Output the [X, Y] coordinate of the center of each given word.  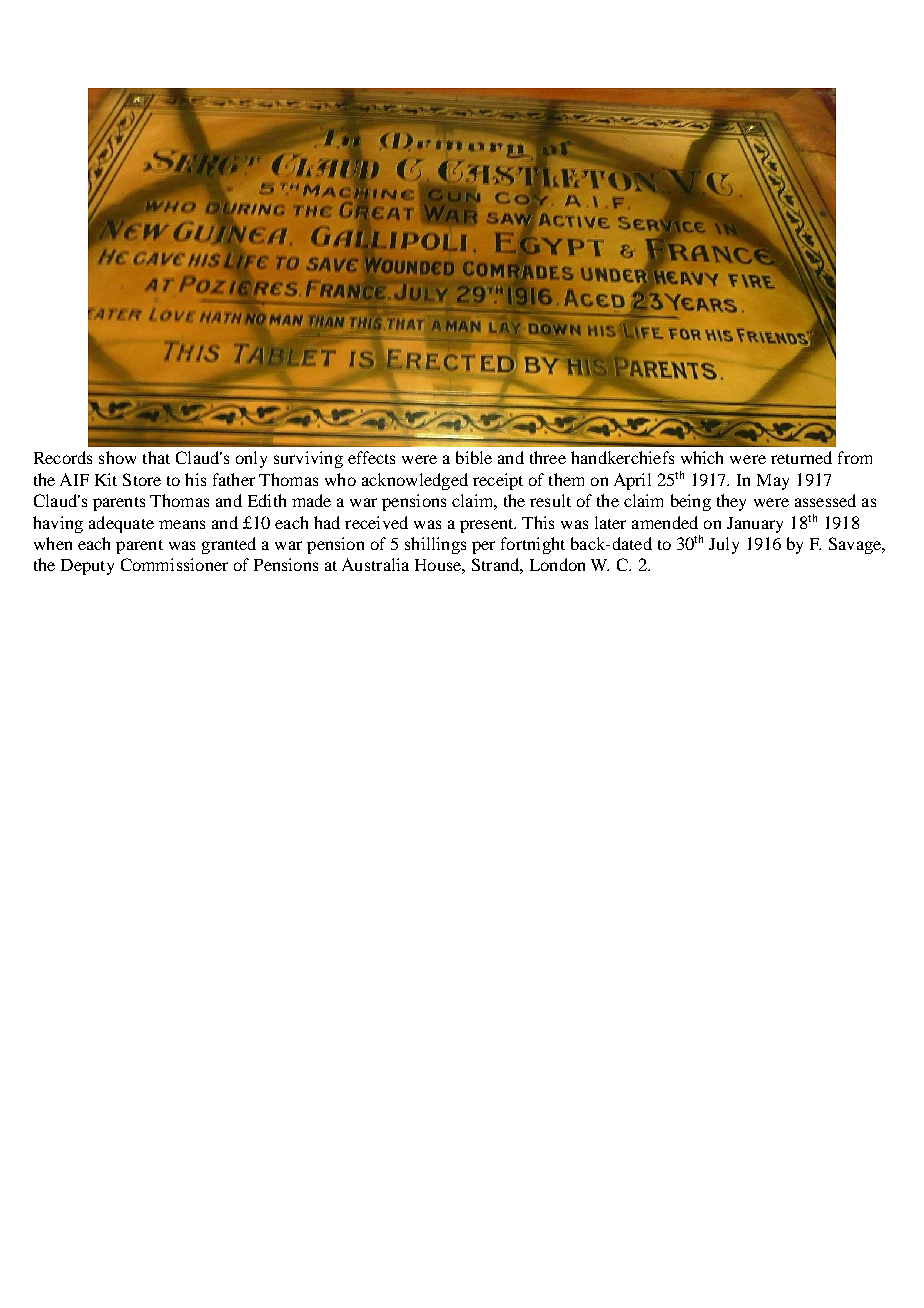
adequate [121, 524]
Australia [375, 564]
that [156, 457]
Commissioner [174, 564]
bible [474, 457]
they [731, 502]
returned [801, 457]
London [557, 564]
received [376, 522]
